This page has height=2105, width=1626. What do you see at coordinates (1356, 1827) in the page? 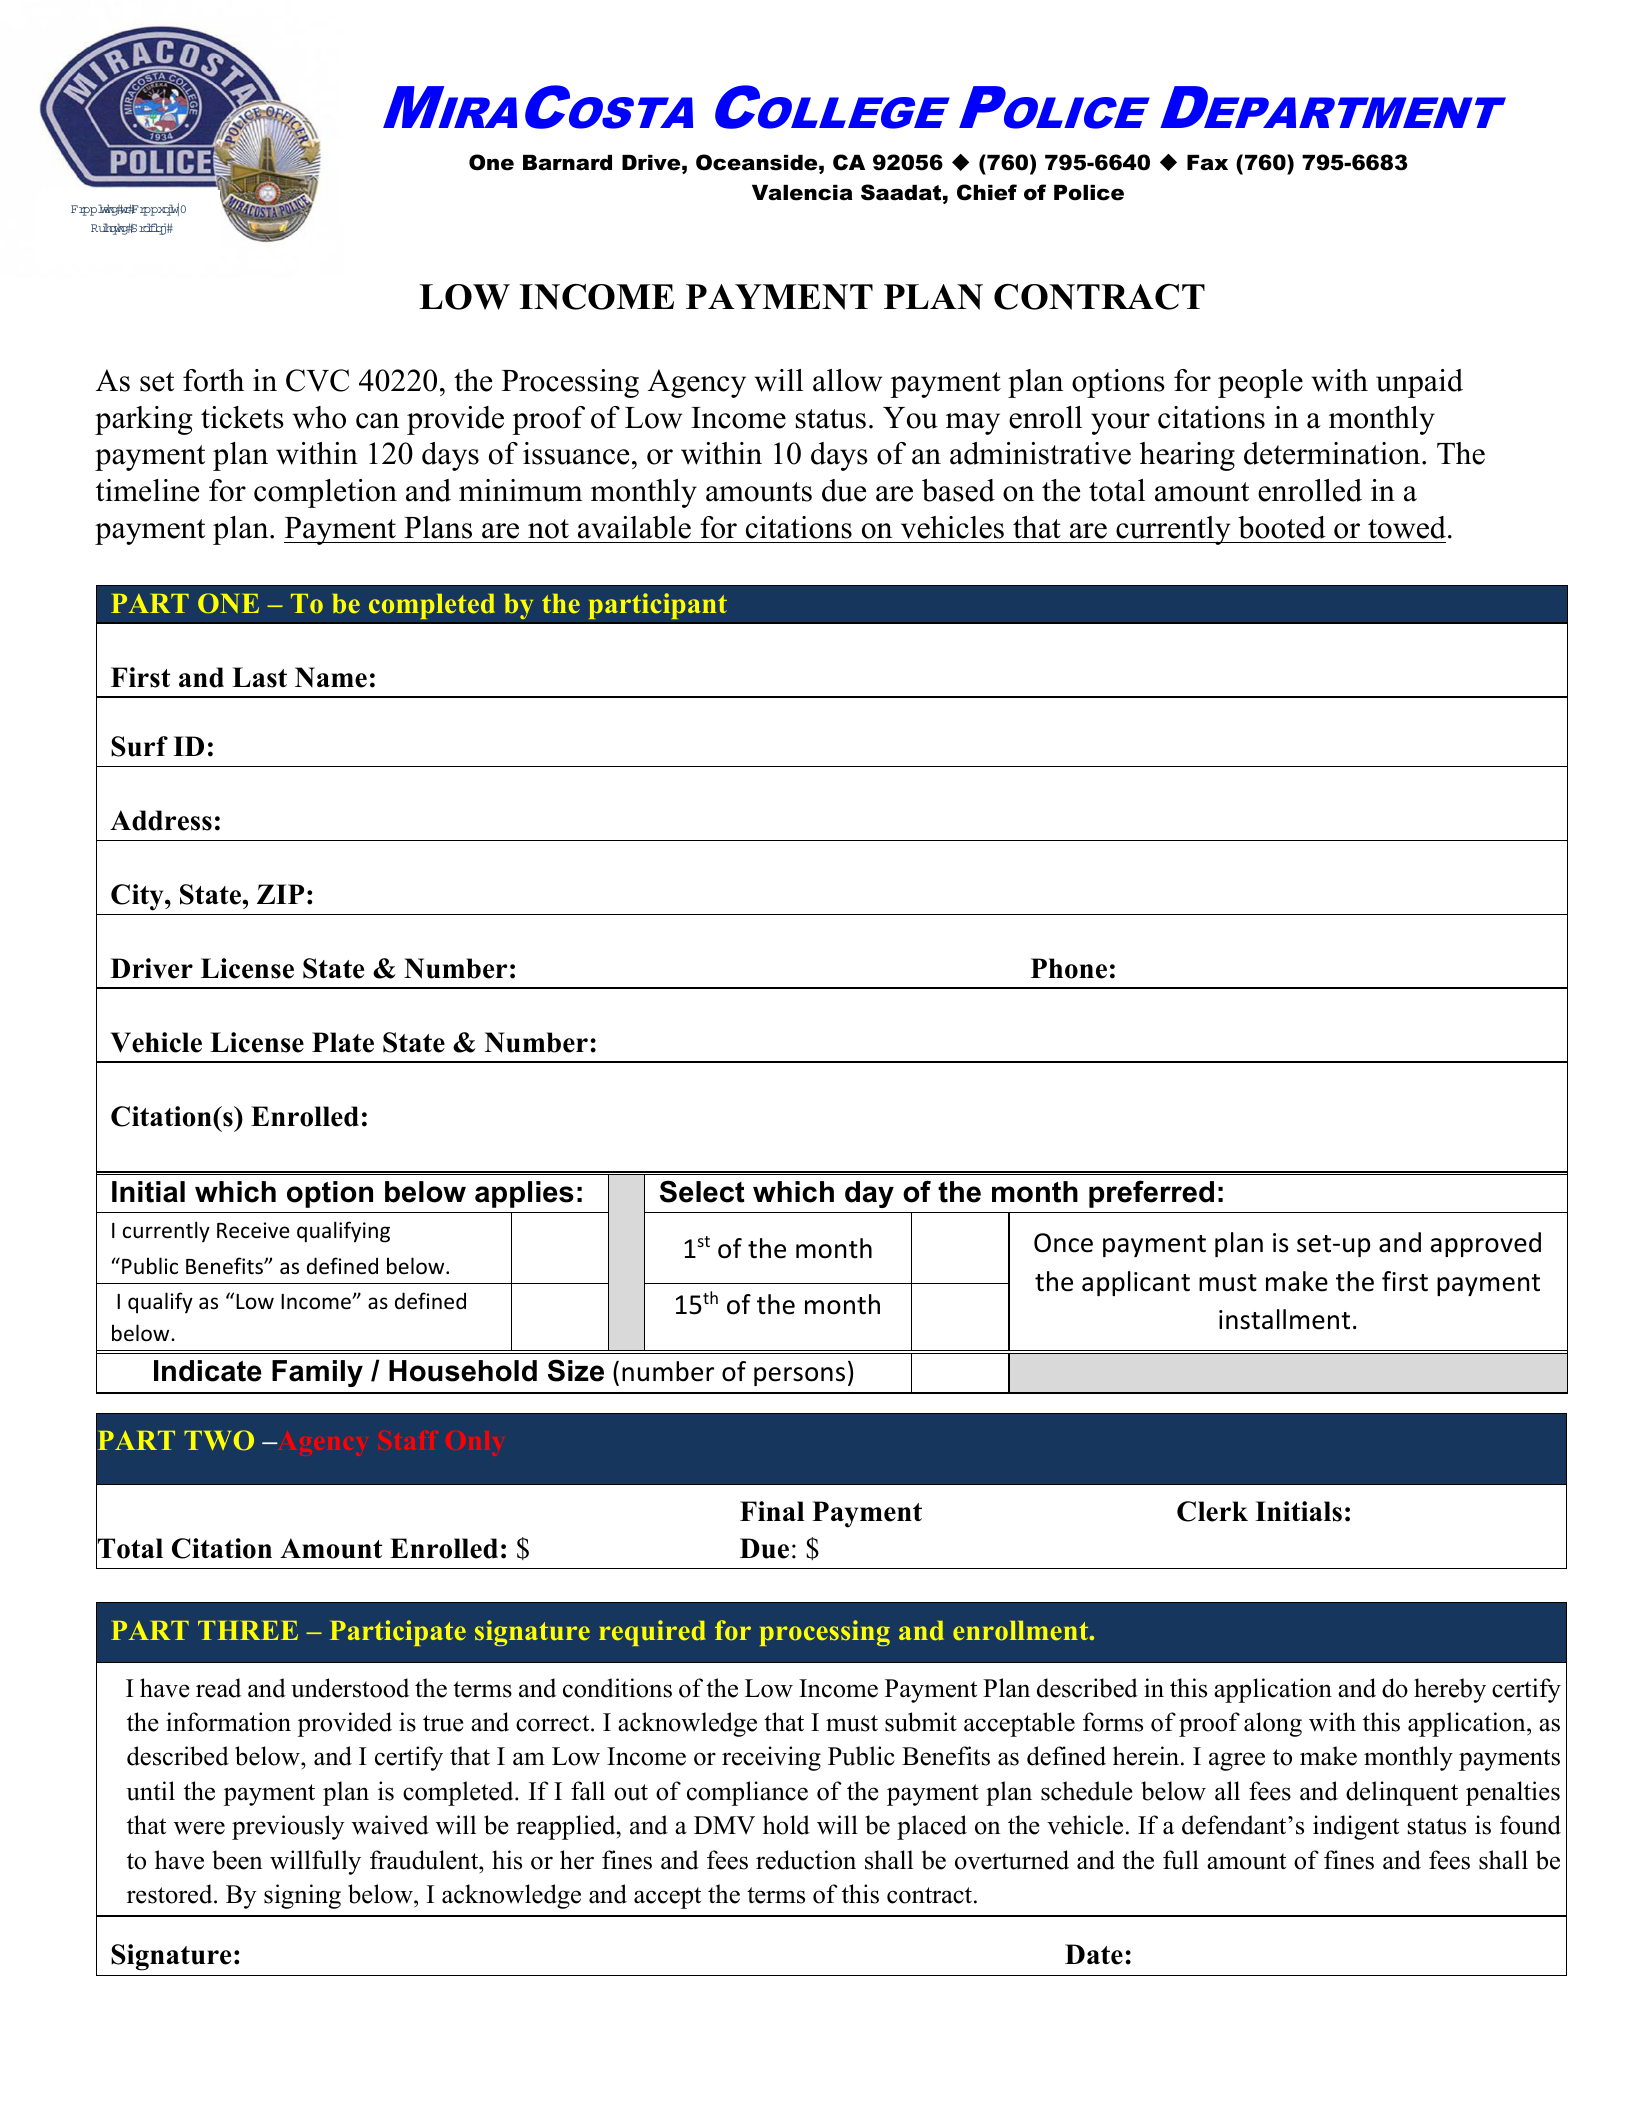
I see `indigent` at bounding box center [1356, 1827].
